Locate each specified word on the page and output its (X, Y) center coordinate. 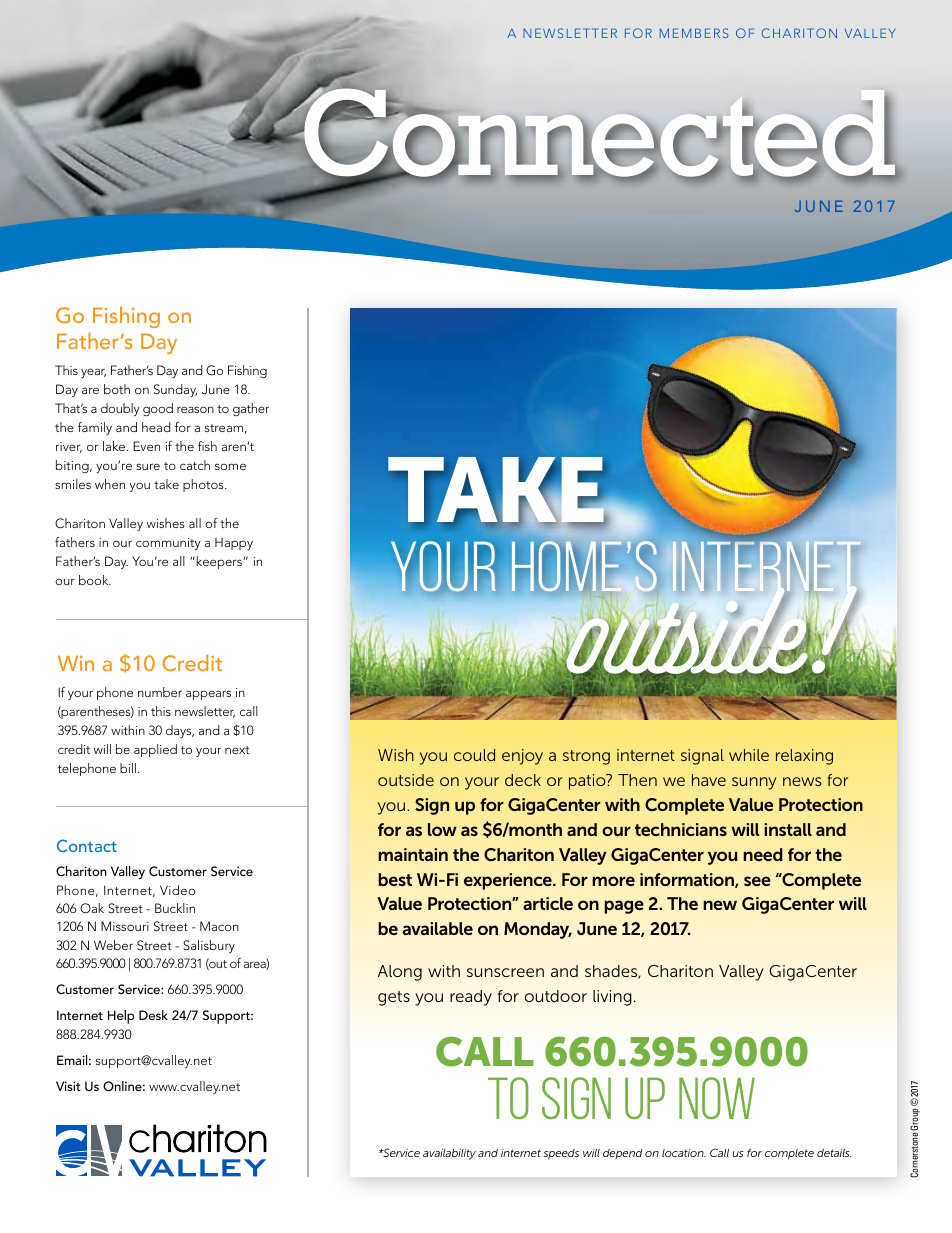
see (757, 881)
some (230, 466)
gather (251, 409)
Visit (68, 1086)
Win (76, 663)
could (474, 755)
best (395, 879)
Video (177, 890)
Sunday (175, 390)
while (749, 755)
